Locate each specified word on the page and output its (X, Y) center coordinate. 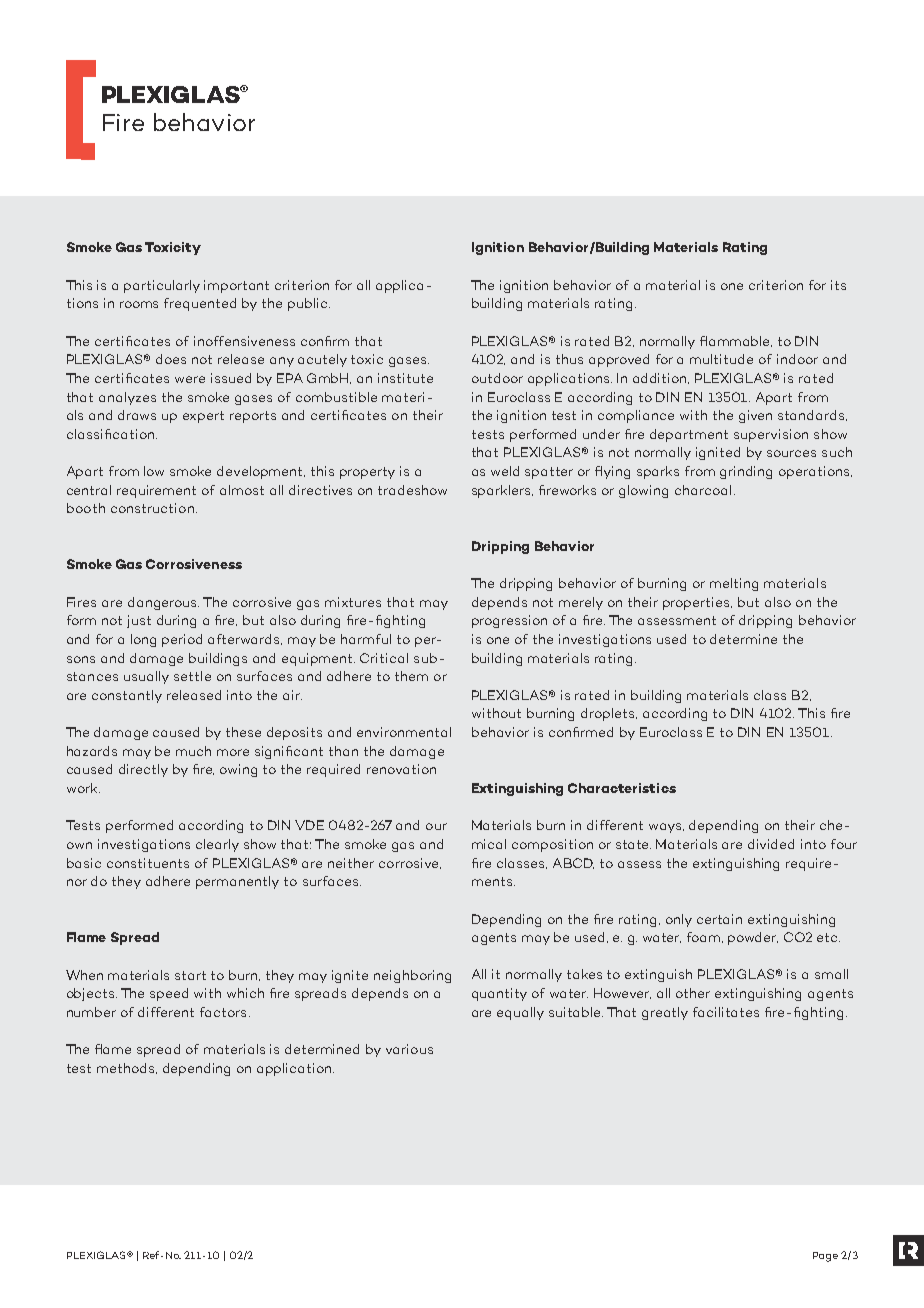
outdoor (497, 378)
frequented (200, 304)
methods (127, 1068)
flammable (736, 341)
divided (771, 844)
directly (143, 770)
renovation (401, 769)
